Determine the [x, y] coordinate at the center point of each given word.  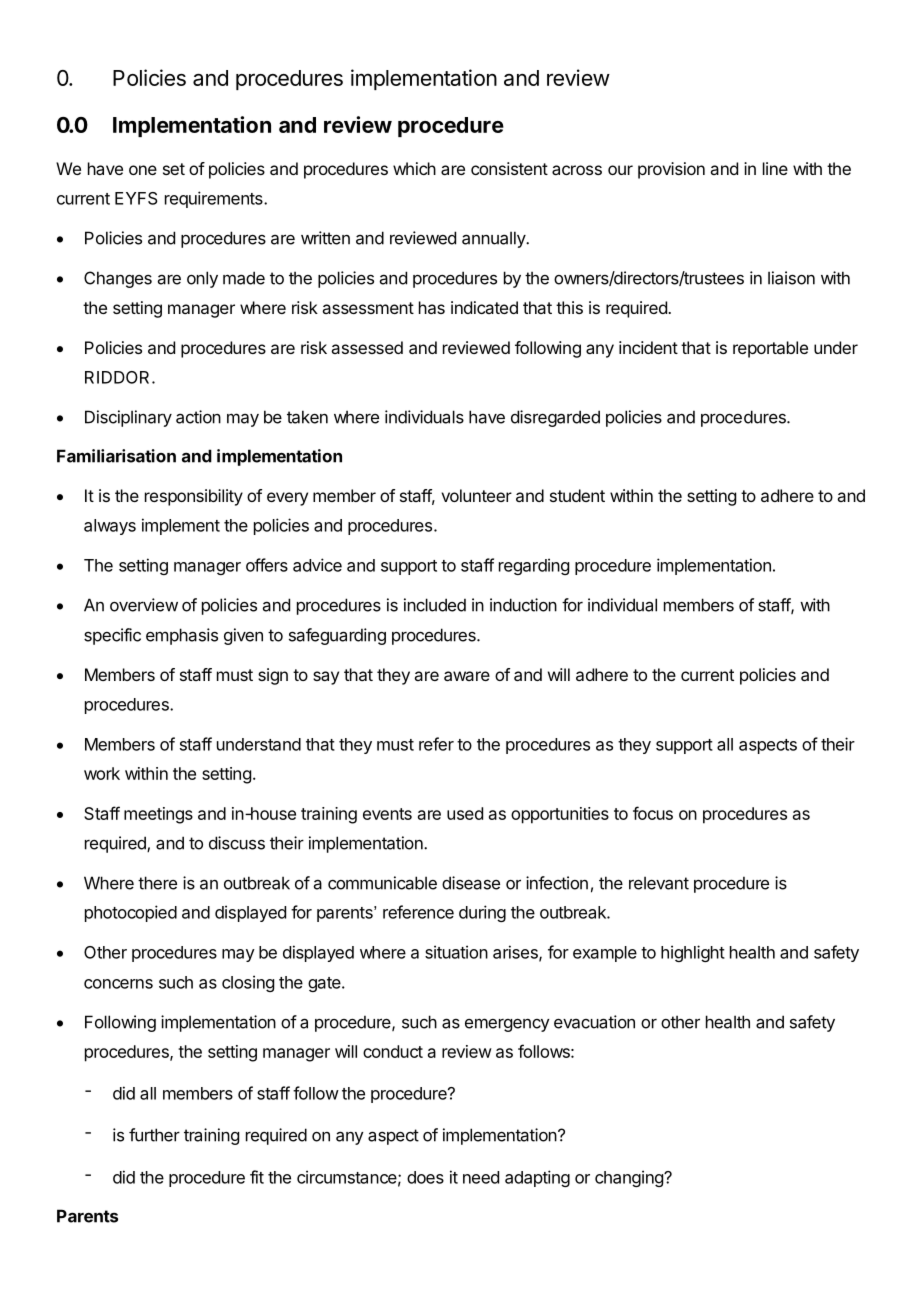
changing [630, 1178]
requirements [215, 199]
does [425, 1177]
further [154, 1135]
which [414, 168]
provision [671, 170]
